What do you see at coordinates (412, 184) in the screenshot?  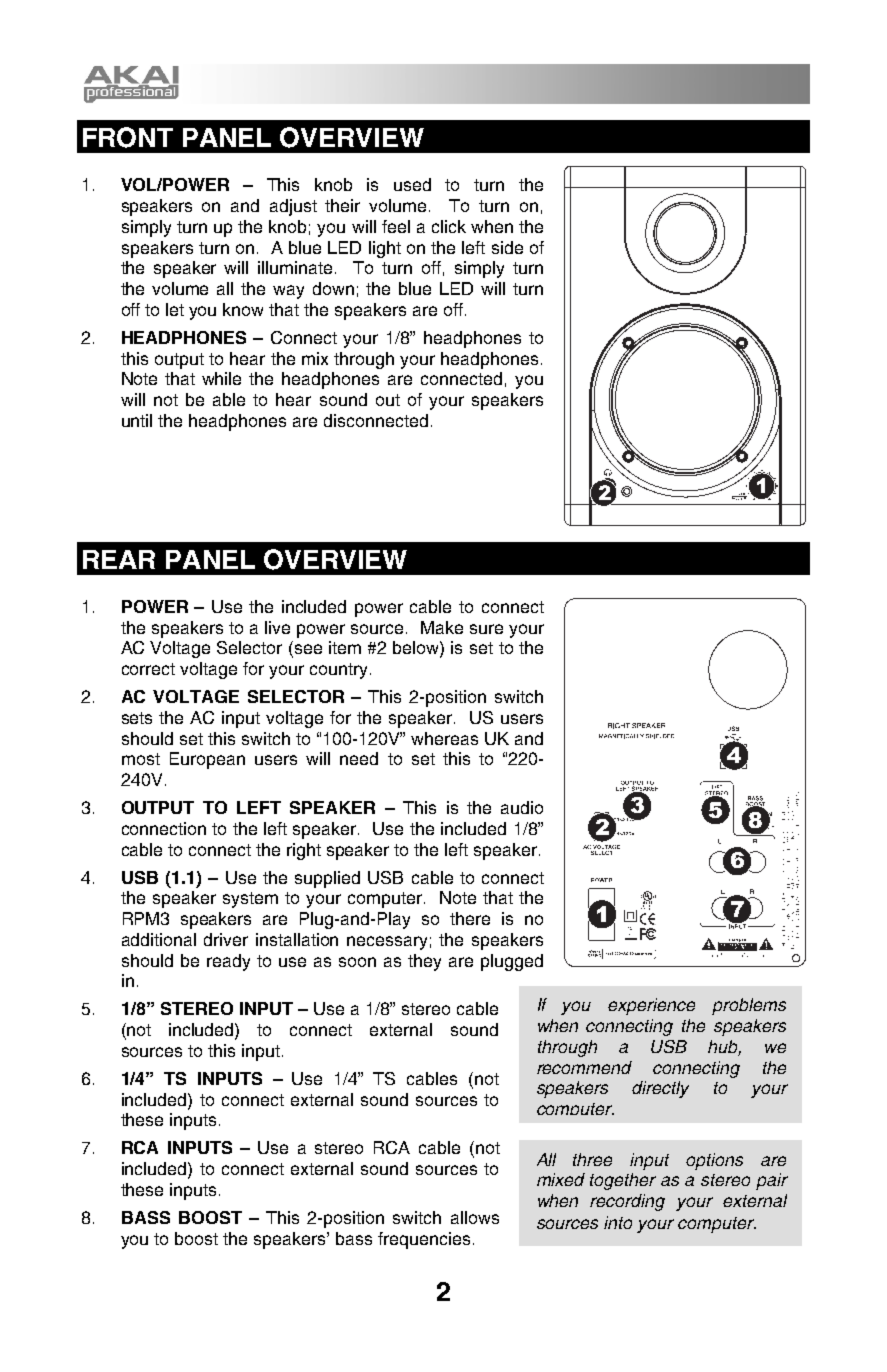 I see `used` at bounding box center [412, 184].
